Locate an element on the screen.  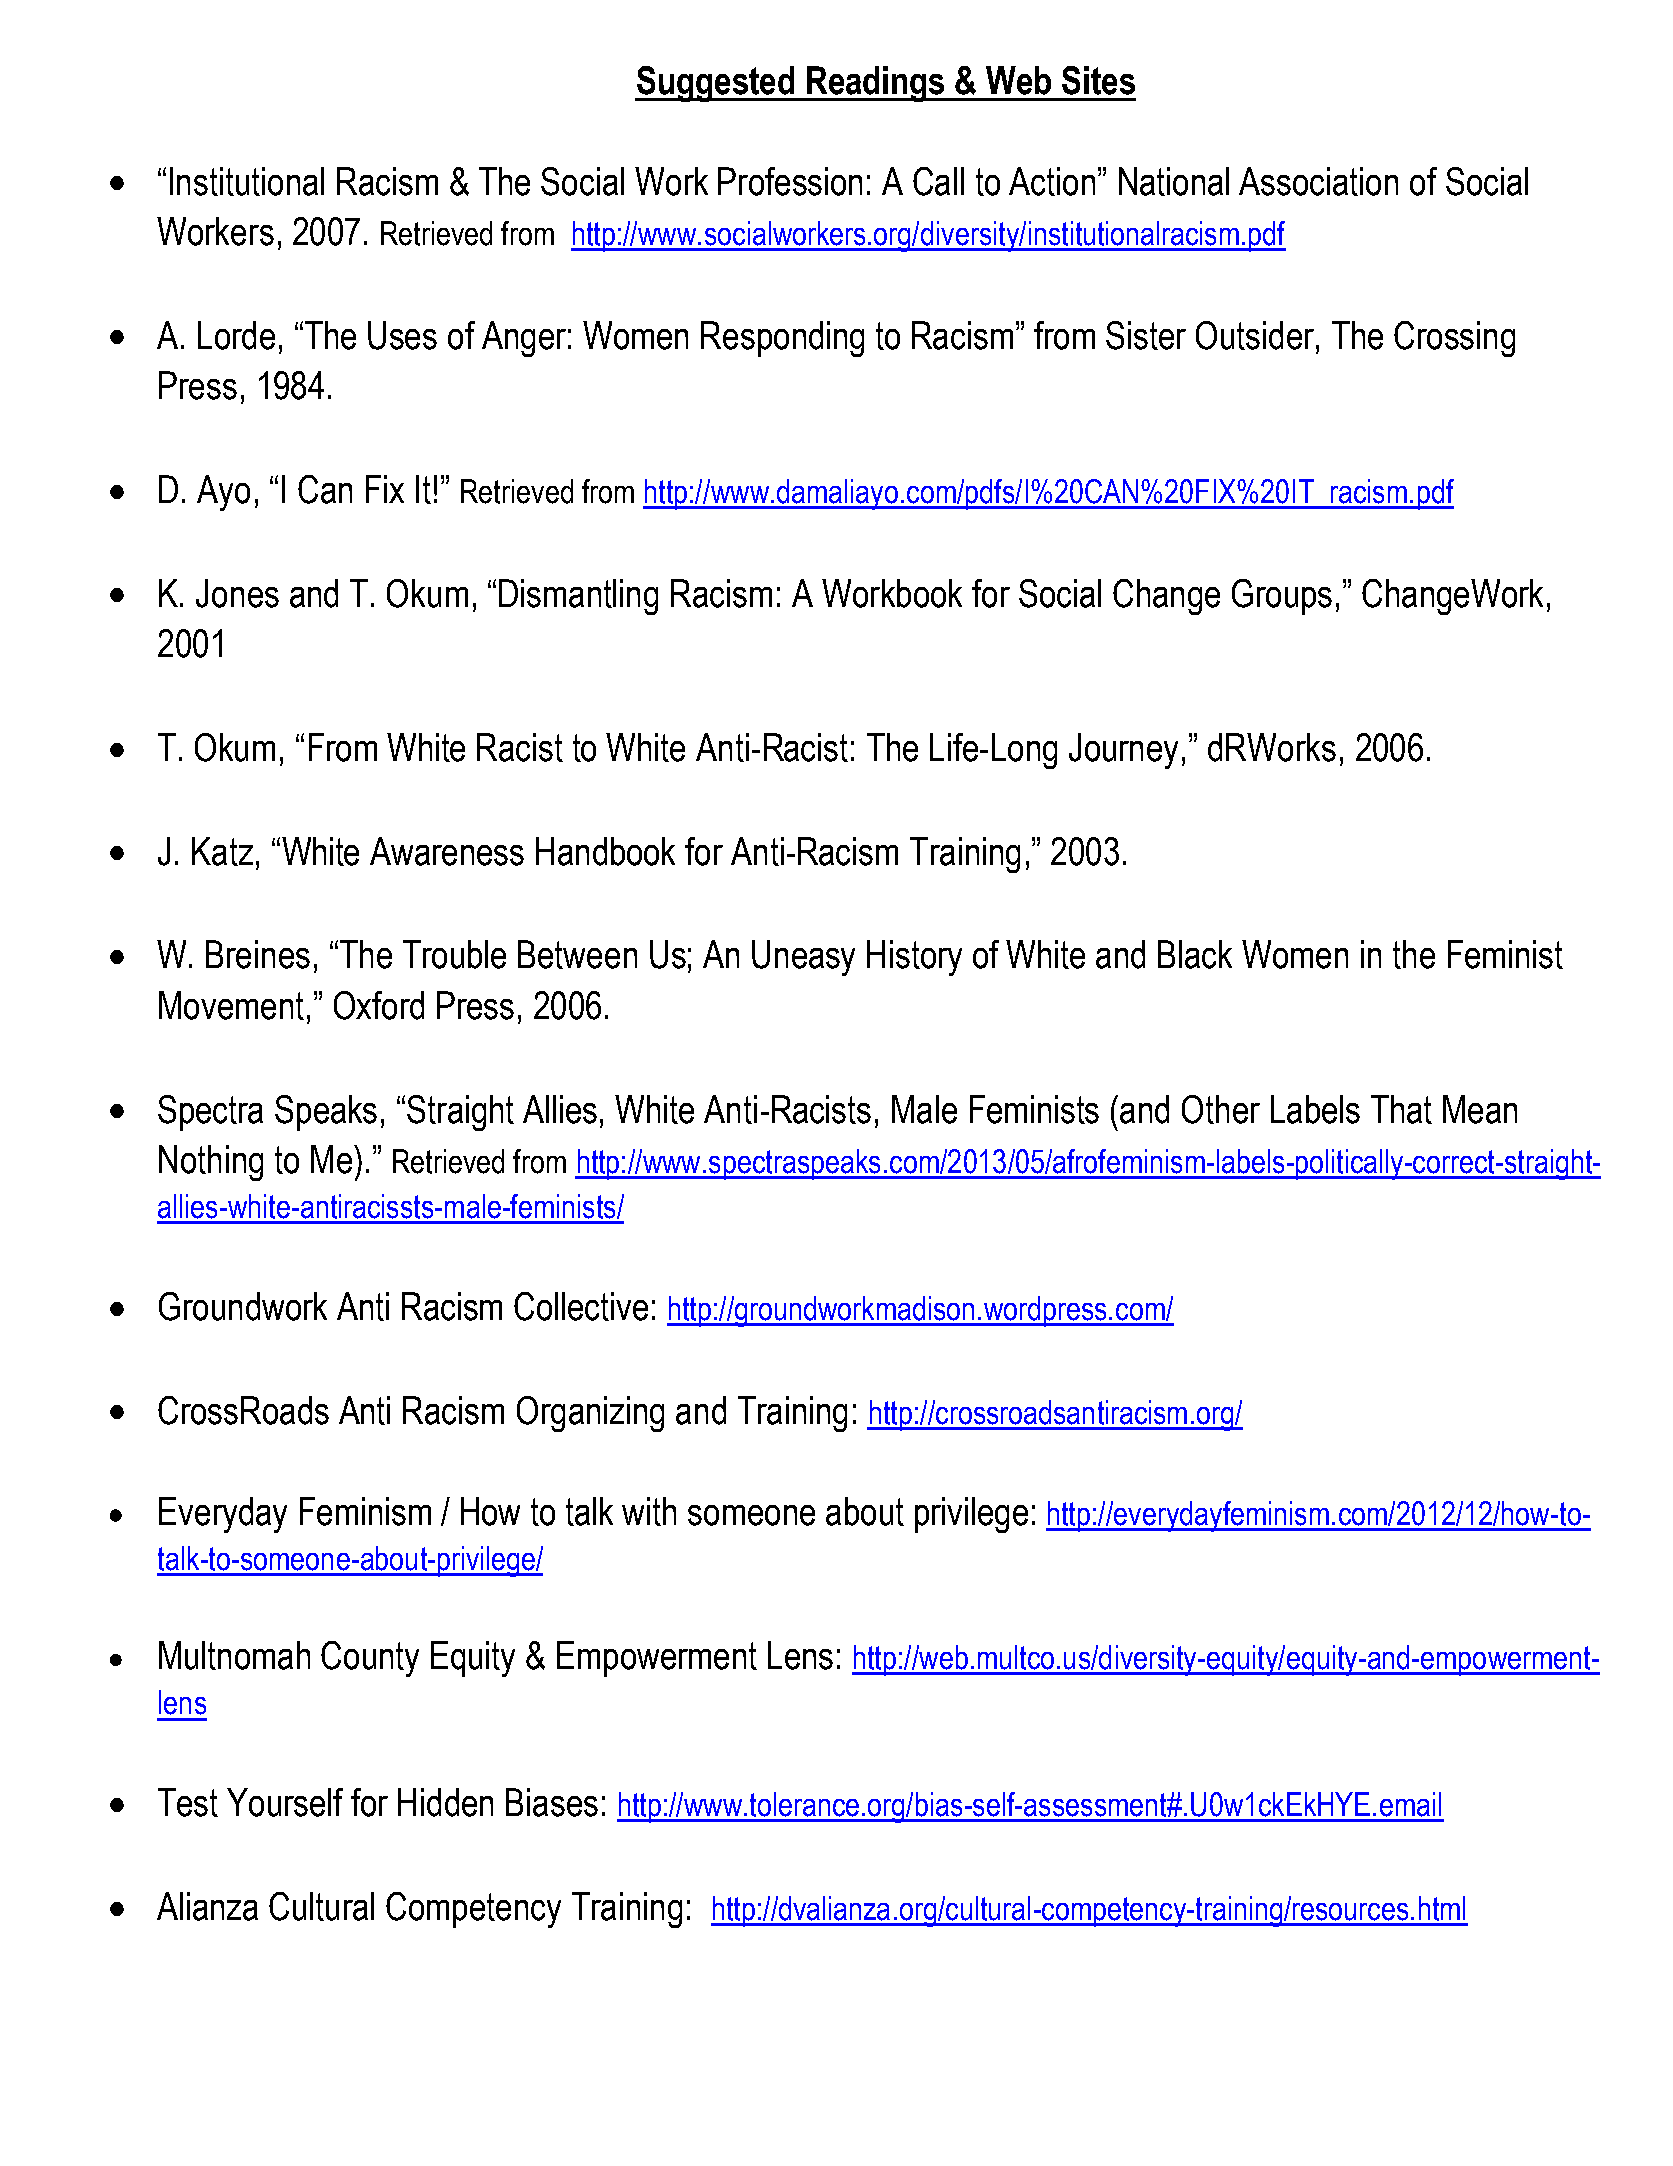
Readings is located at coordinates (876, 84).
